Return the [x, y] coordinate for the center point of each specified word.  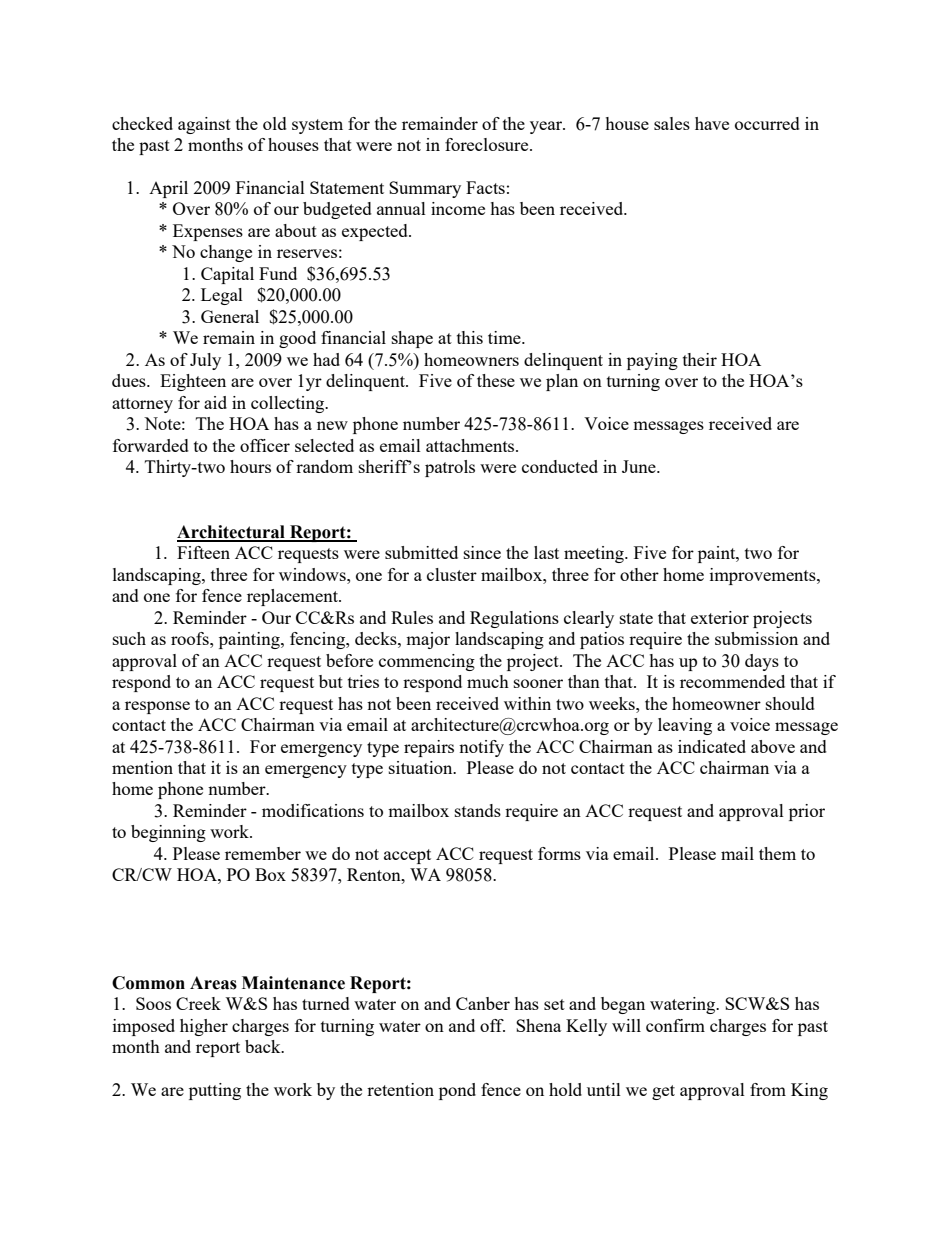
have [712, 123]
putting [215, 1091]
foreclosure [488, 144]
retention [400, 1089]
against [204, 125]
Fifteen [203, 552]
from [768, 1089]
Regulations [514, 619]
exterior [720, 617]
